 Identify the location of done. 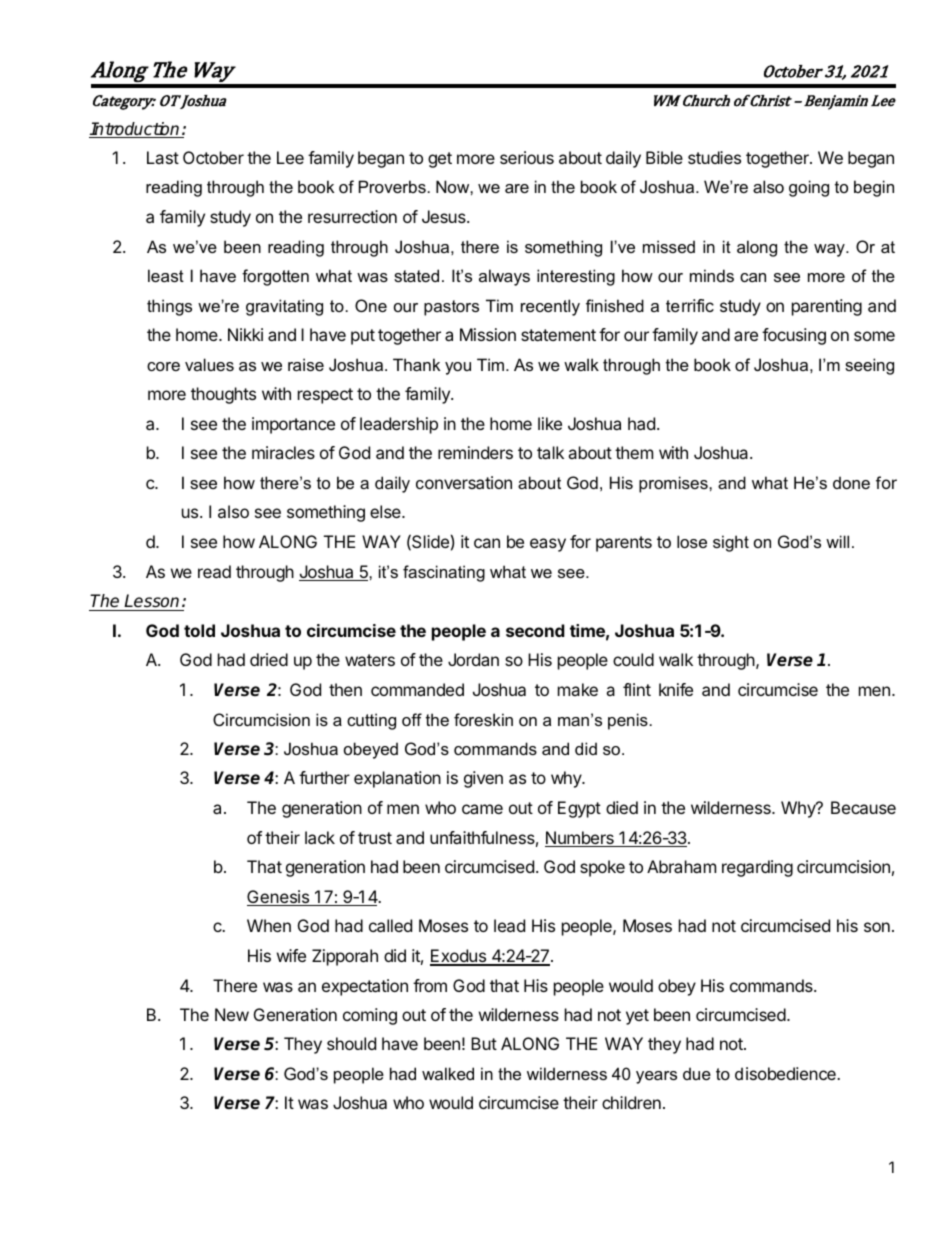
(851, 482).
